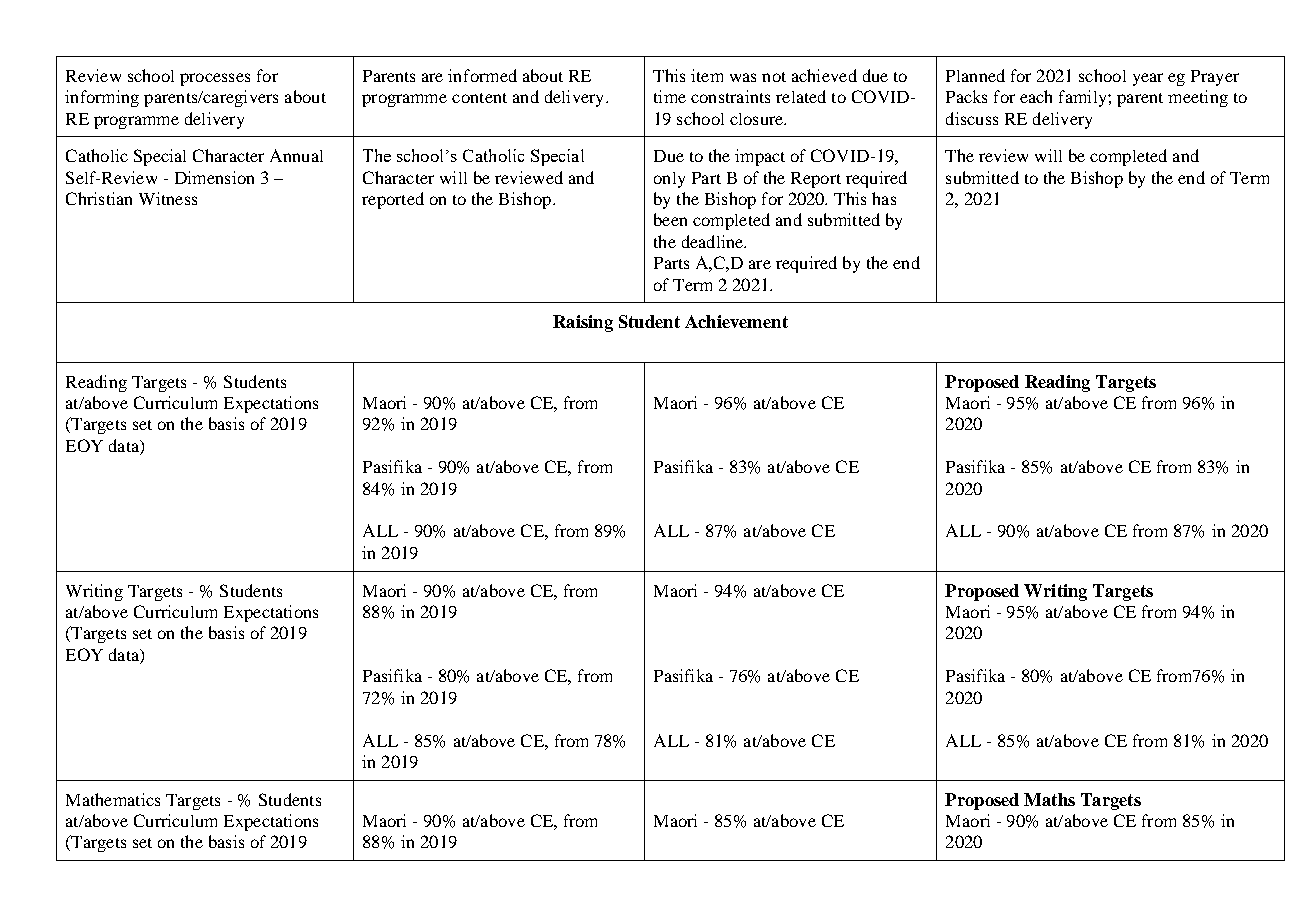 The height and width of the screenshot is (924, 1307). I want to click on family, so click(1084, 98).
